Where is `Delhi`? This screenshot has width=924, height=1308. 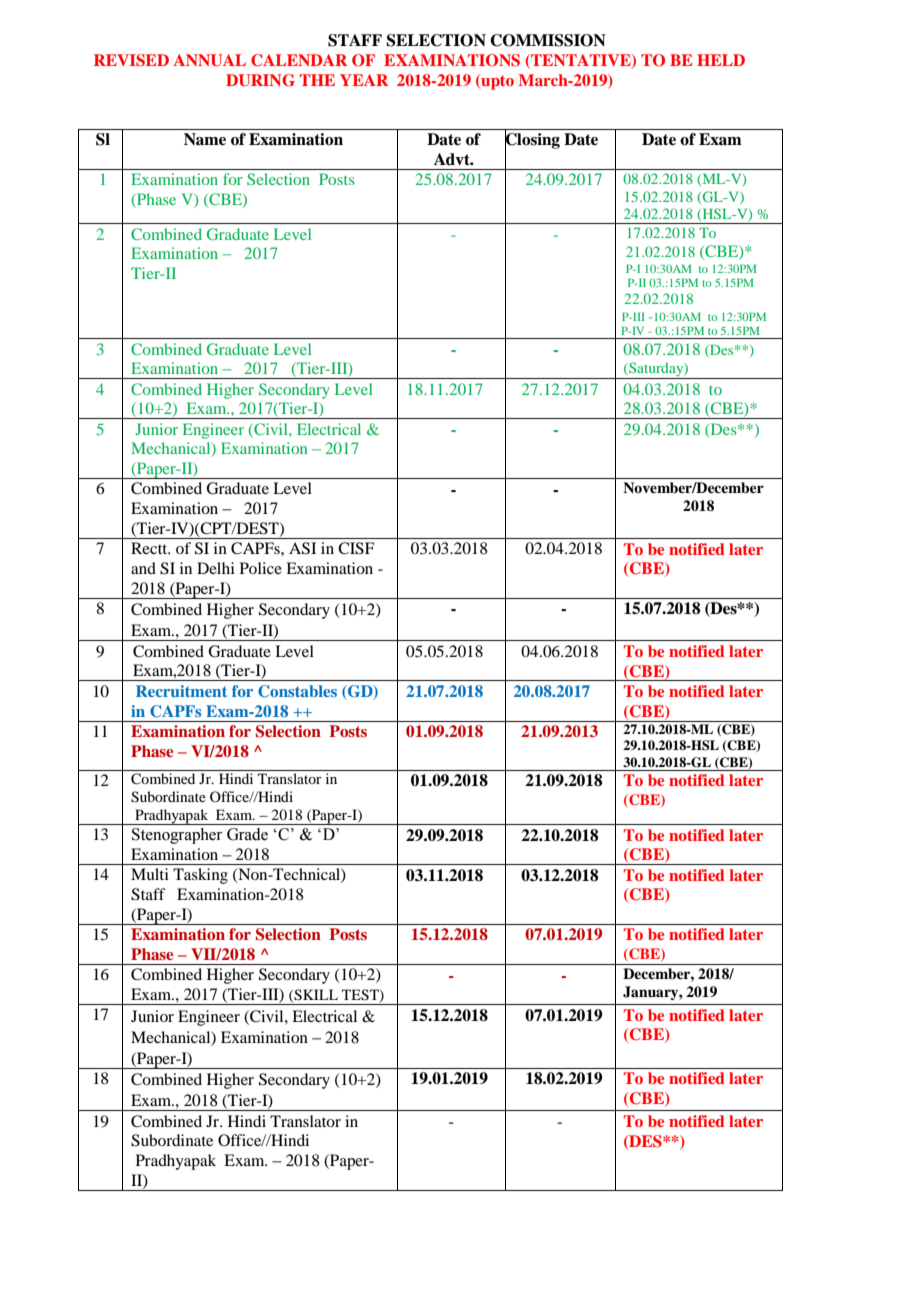
Delhi is located at coordinates (216, 568).
